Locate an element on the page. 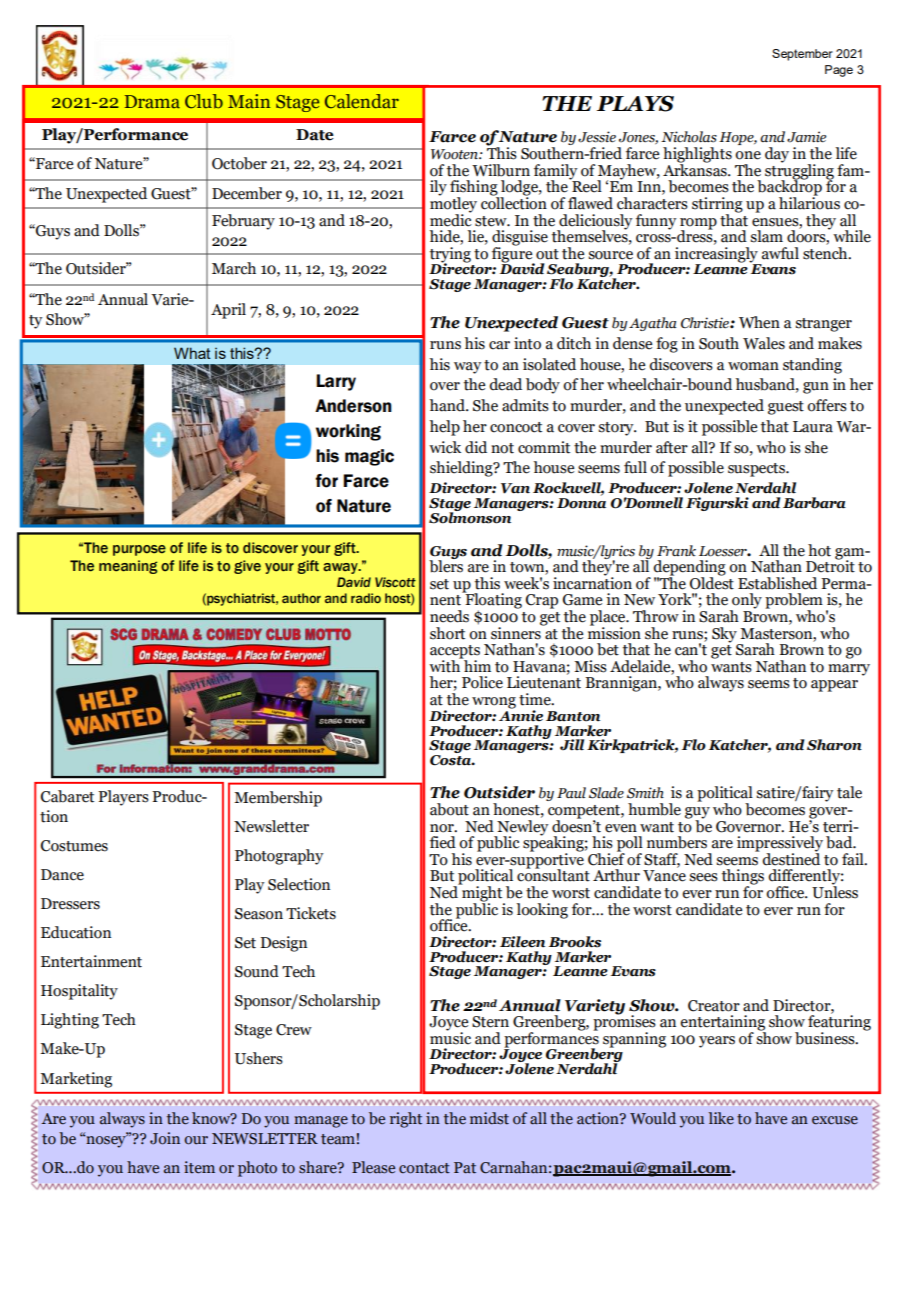 The image size is (924, 1308). suspects is located at coordinates (757, 470).
